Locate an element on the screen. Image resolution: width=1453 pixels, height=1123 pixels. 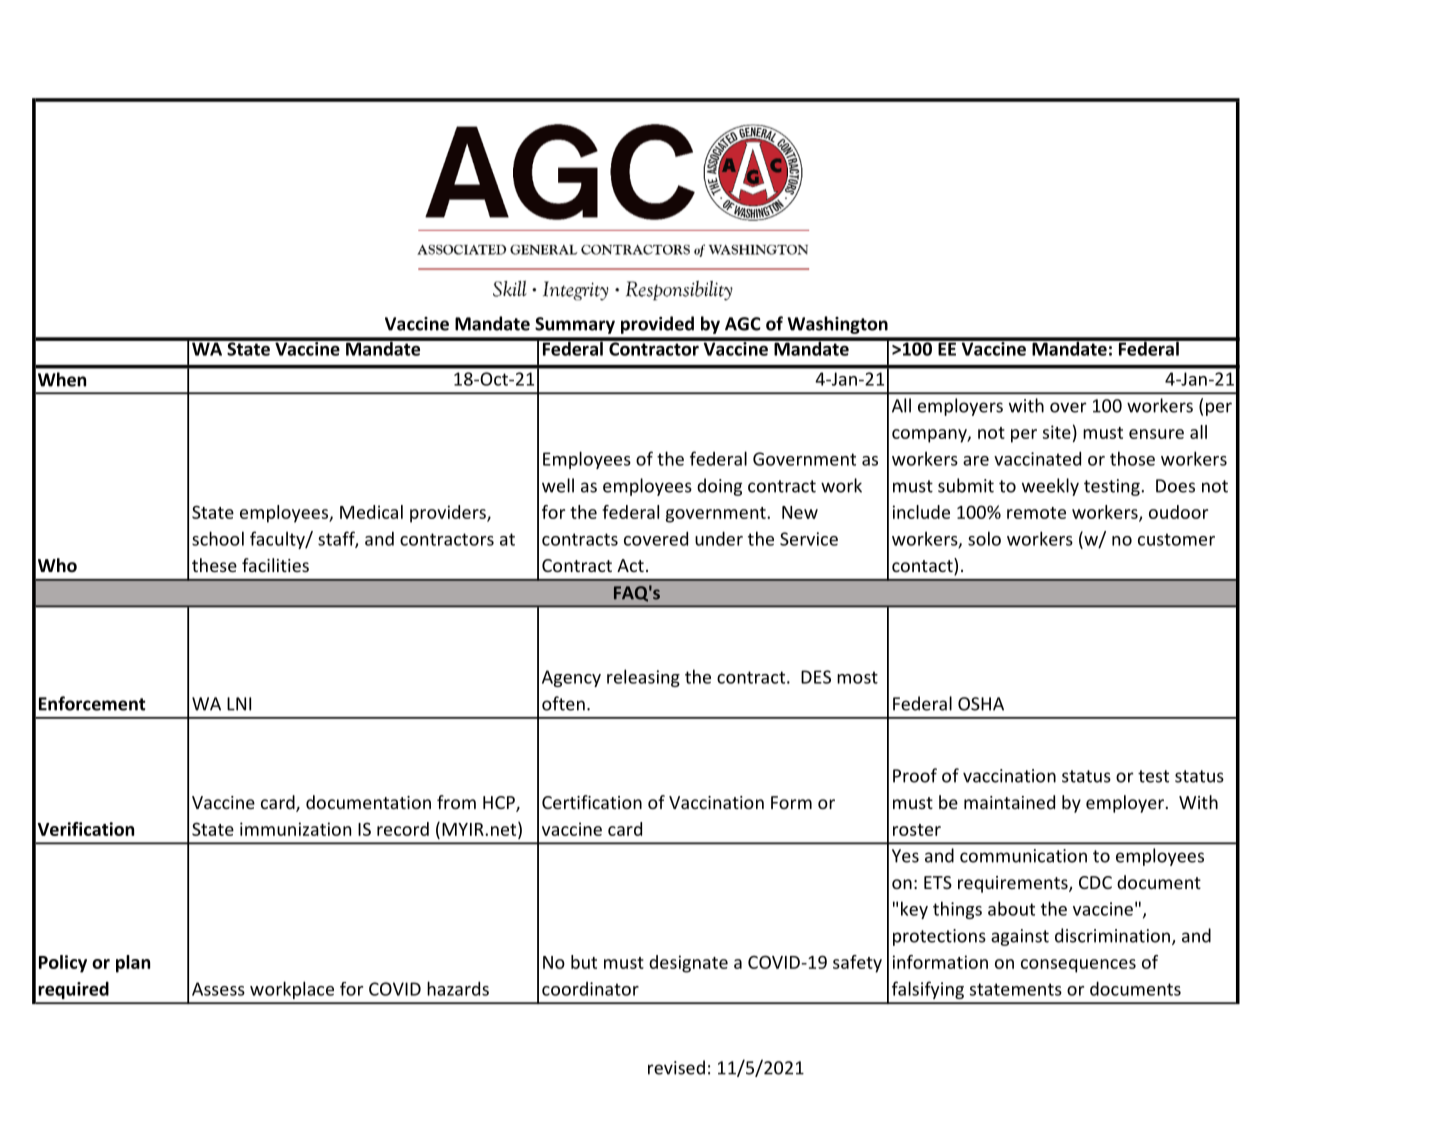
immunization is located at coordinates (295, 829).
